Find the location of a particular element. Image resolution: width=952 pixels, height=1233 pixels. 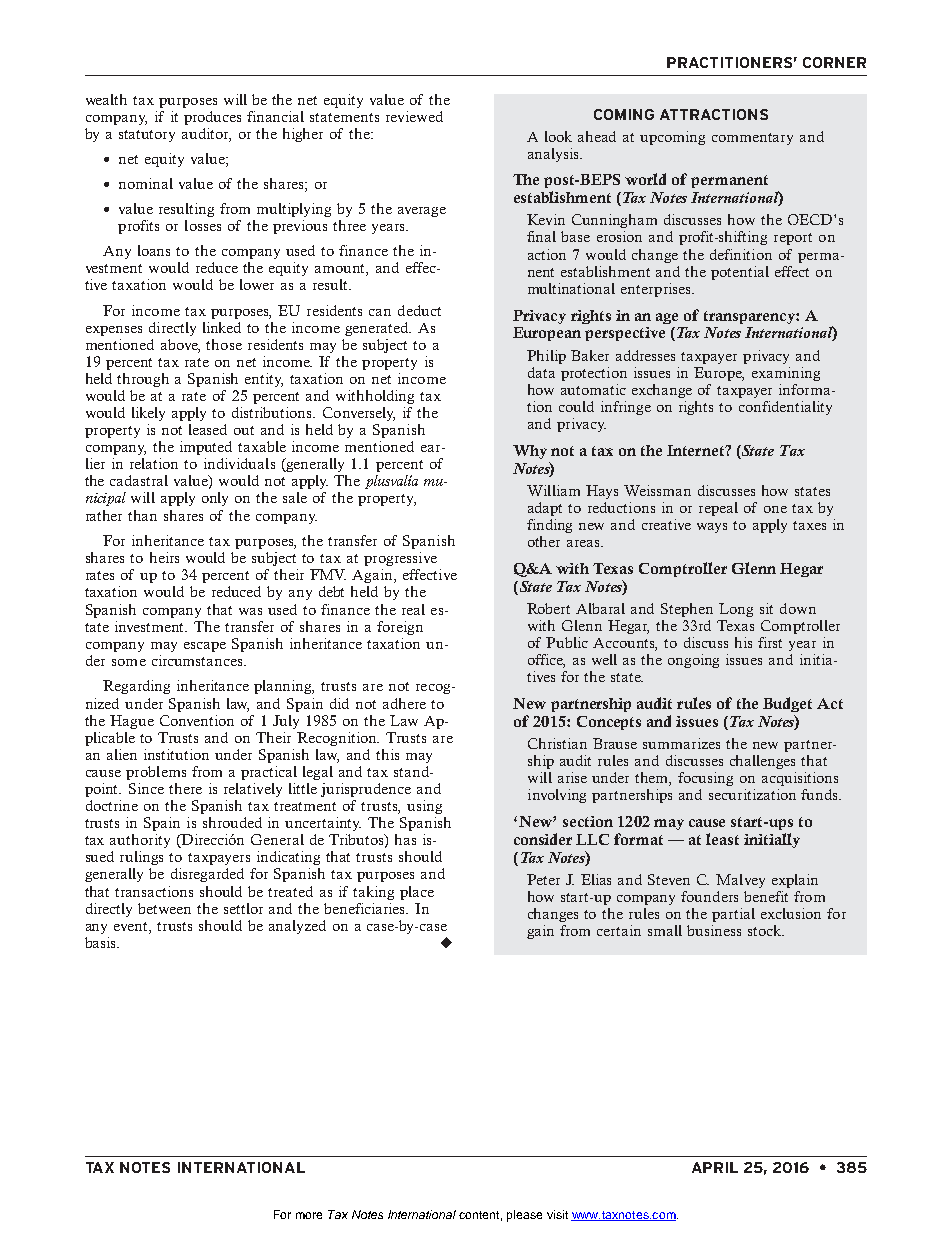

please is located at coordinates (524, 1216).
